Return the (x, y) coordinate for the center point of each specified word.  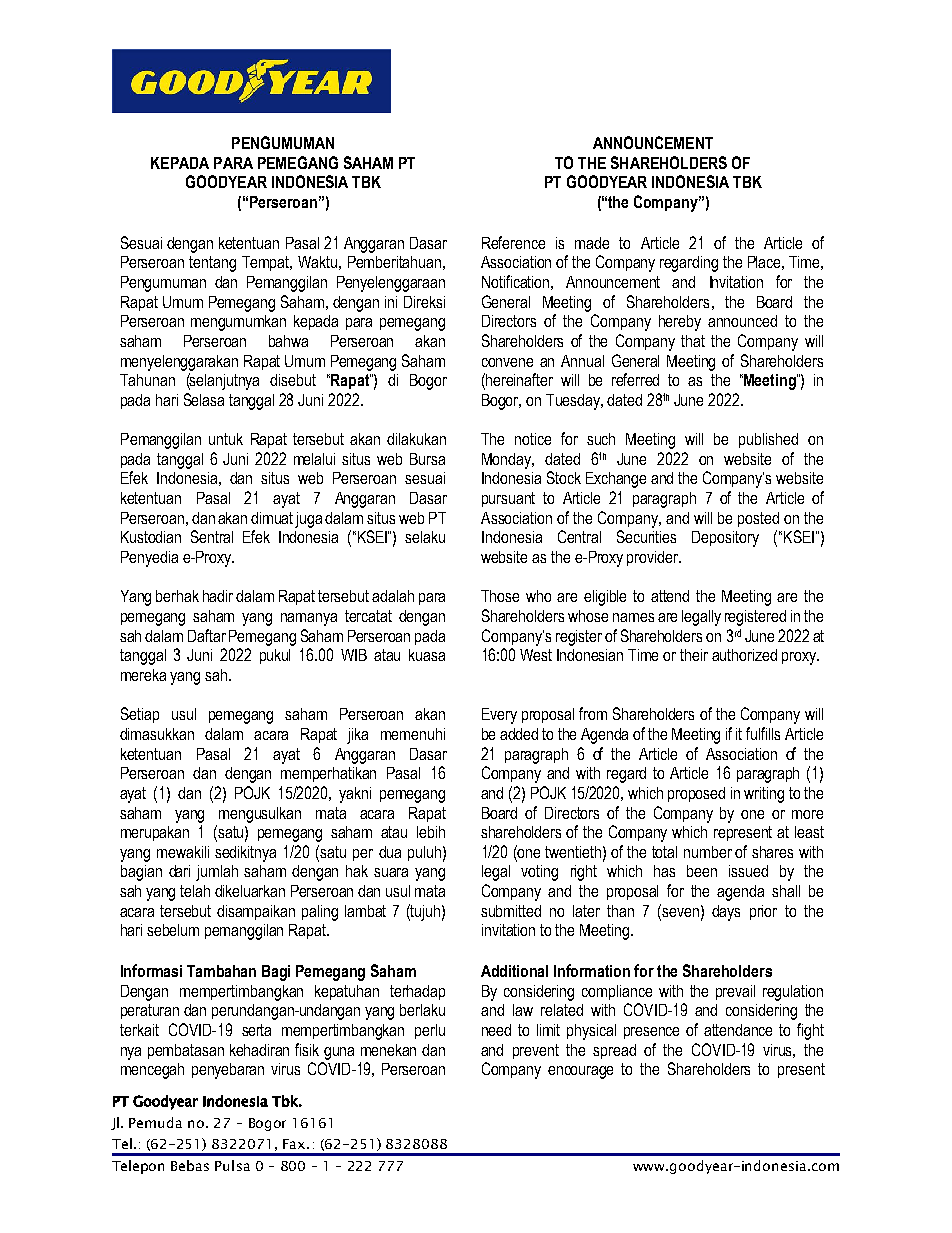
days (726, 913)
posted (758, 519)
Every (499, 716)
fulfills (763, 733)
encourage (580, 1072)
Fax (295, 1144)
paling (320, 913)
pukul (275, 656)
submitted (511, 911)
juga (308, 520)
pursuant (508, 499)
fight (810, 1031)
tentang (212, 264)
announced (742, 321)
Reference (513, 242)
